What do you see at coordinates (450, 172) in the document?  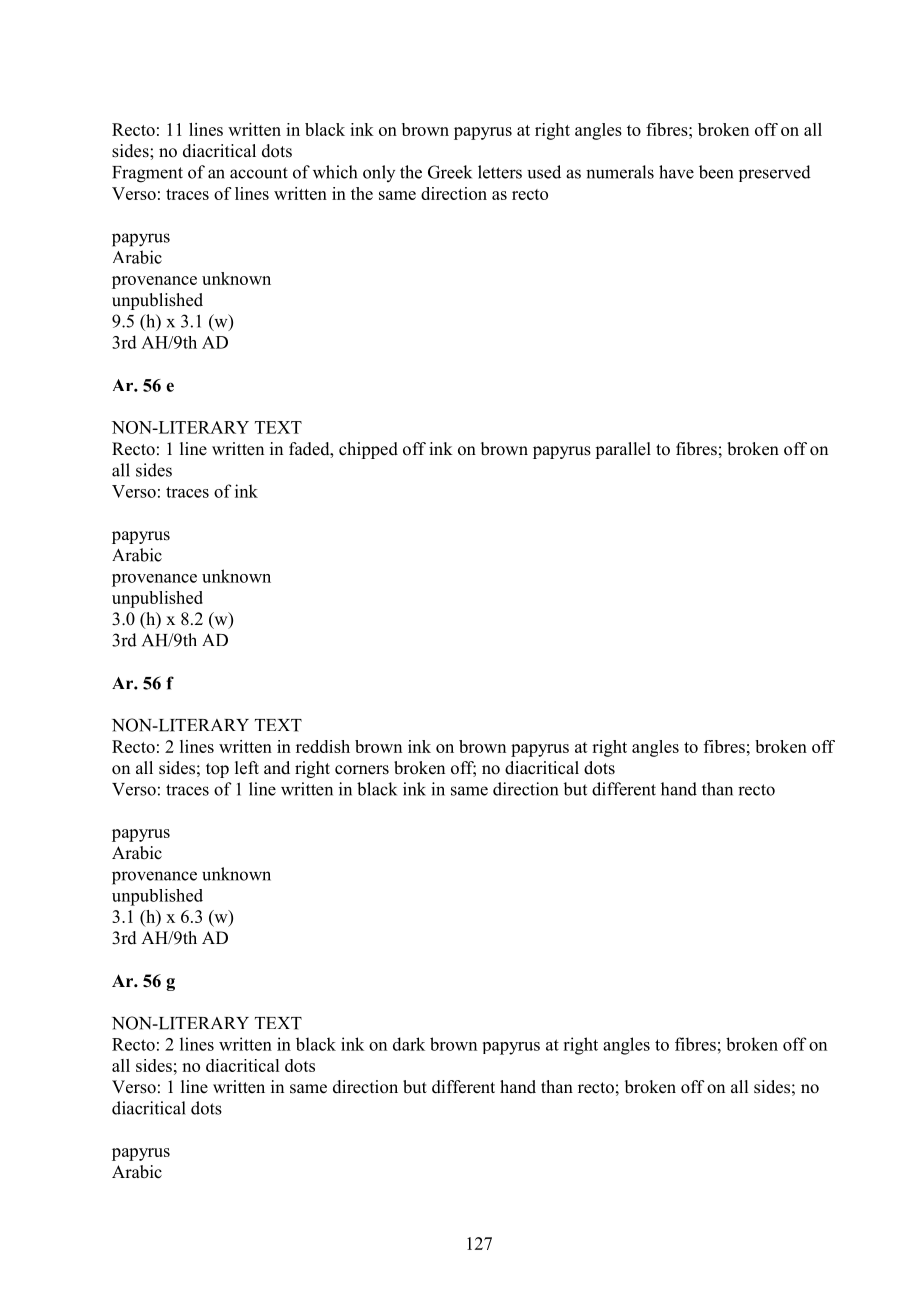 I see `Greek` at bounding box center [450, 172].
